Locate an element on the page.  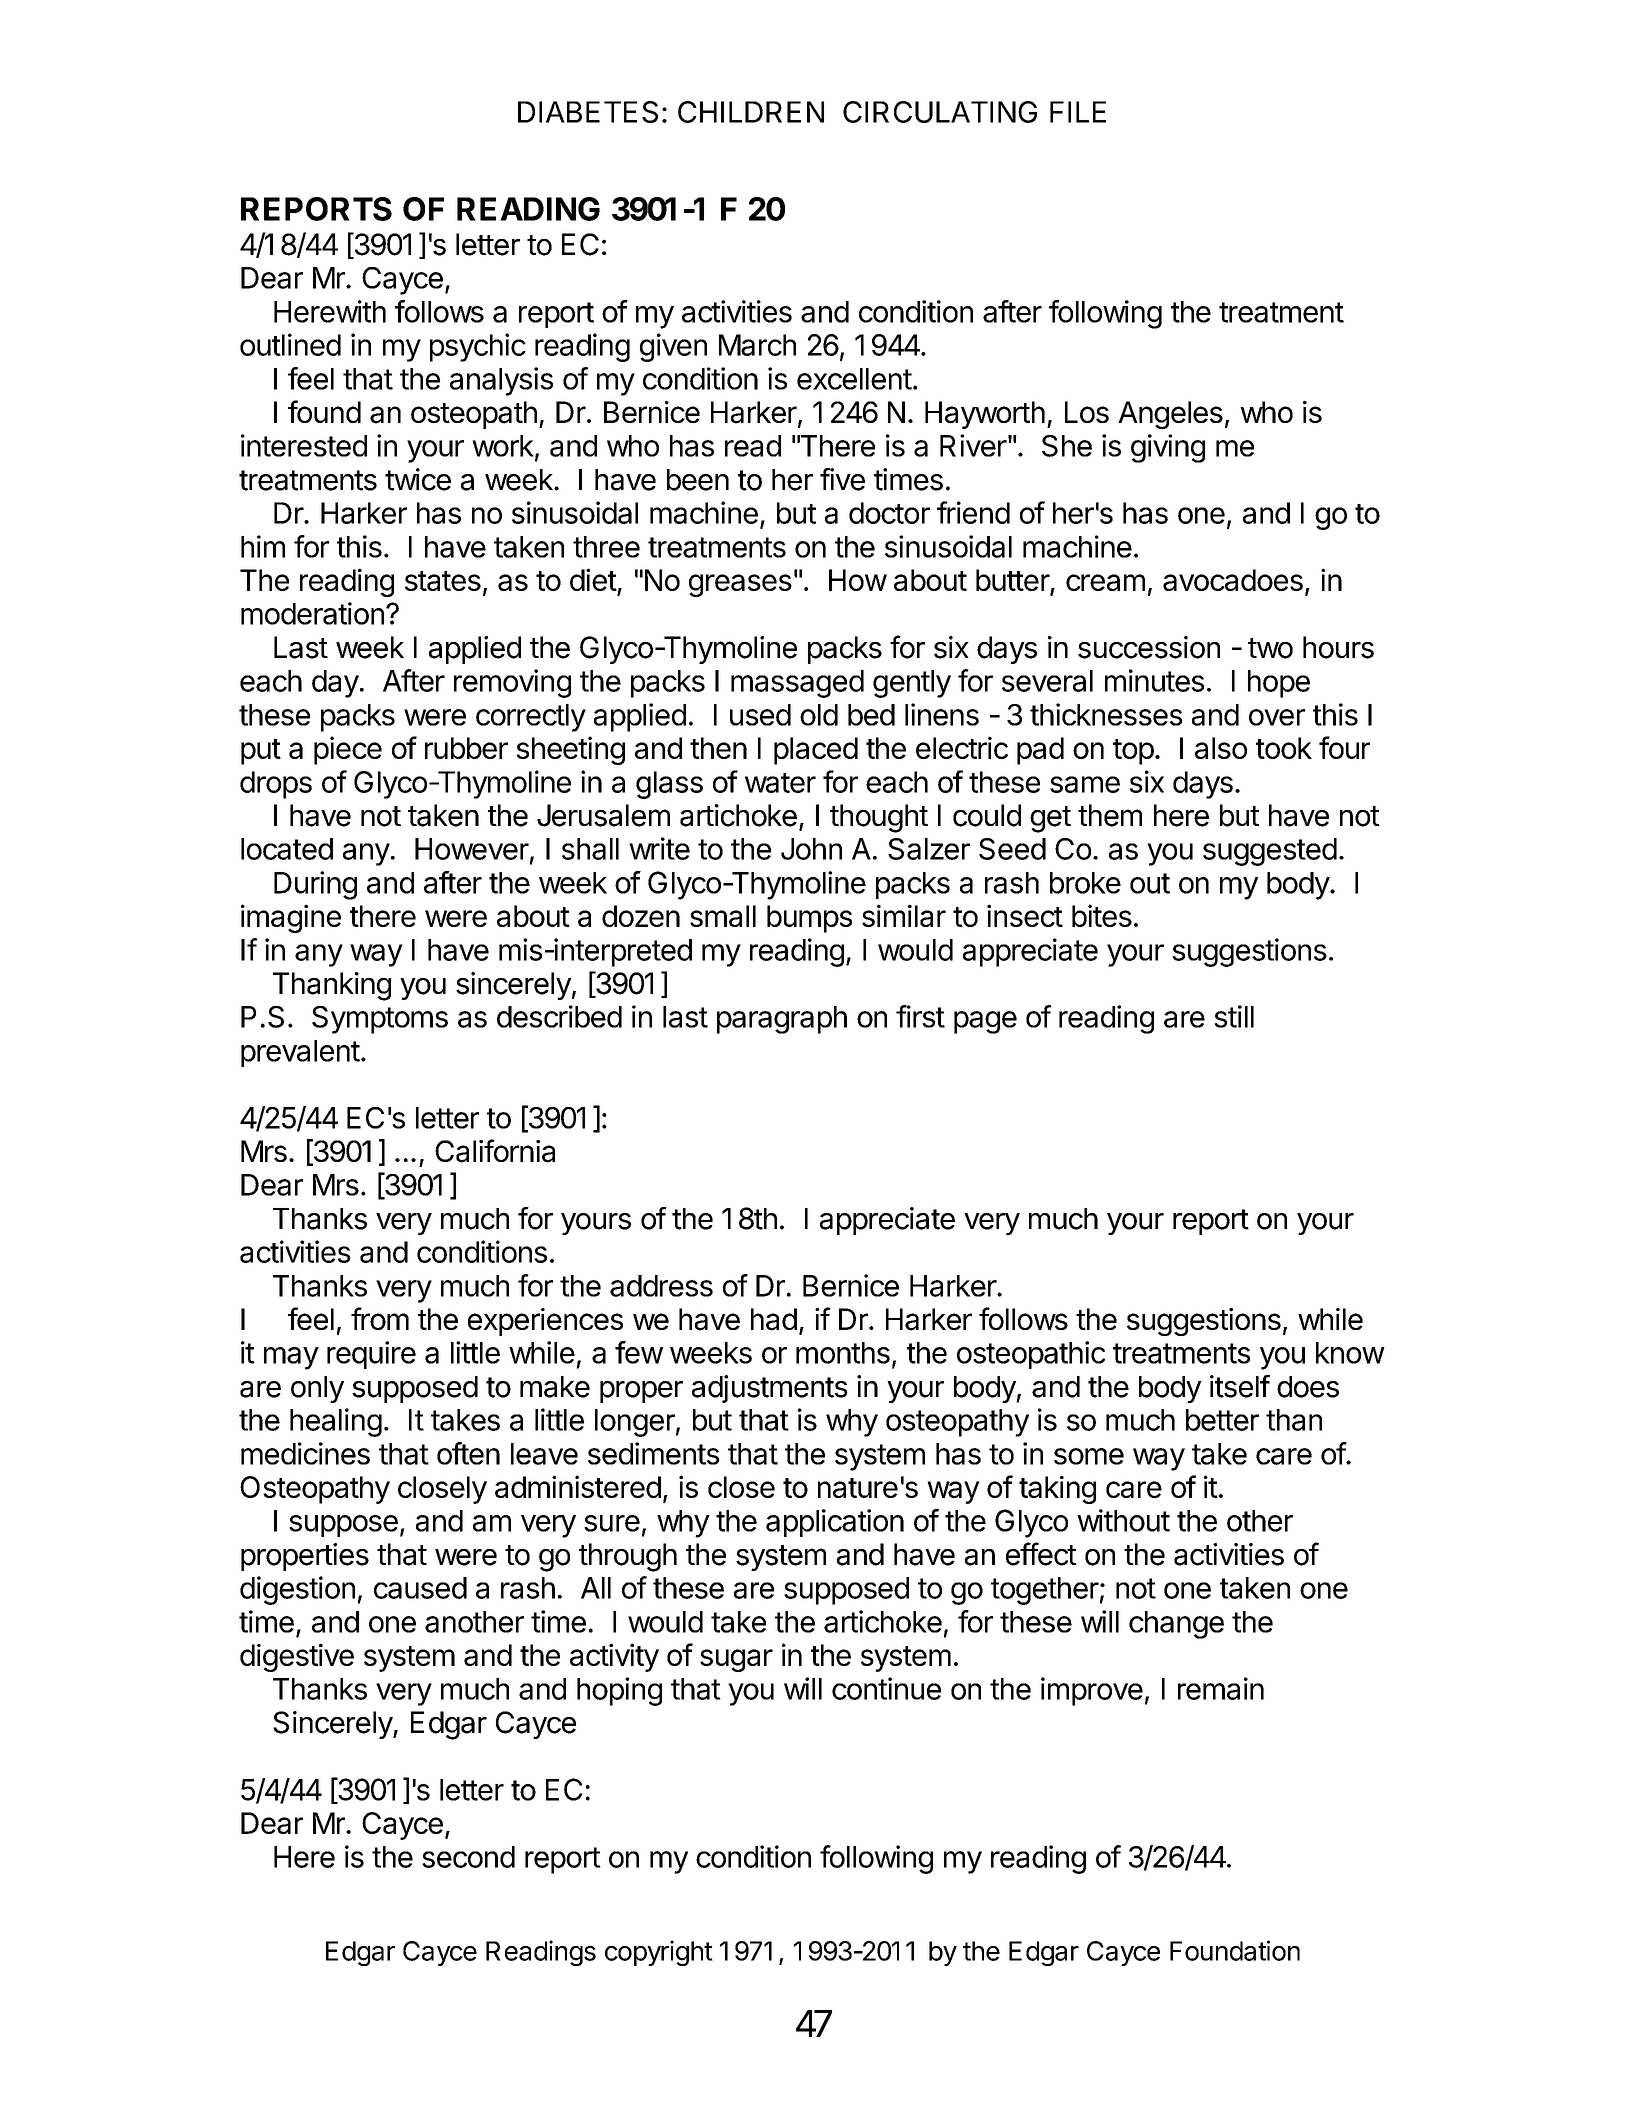
change is located at coordinates (1176, 1625).
